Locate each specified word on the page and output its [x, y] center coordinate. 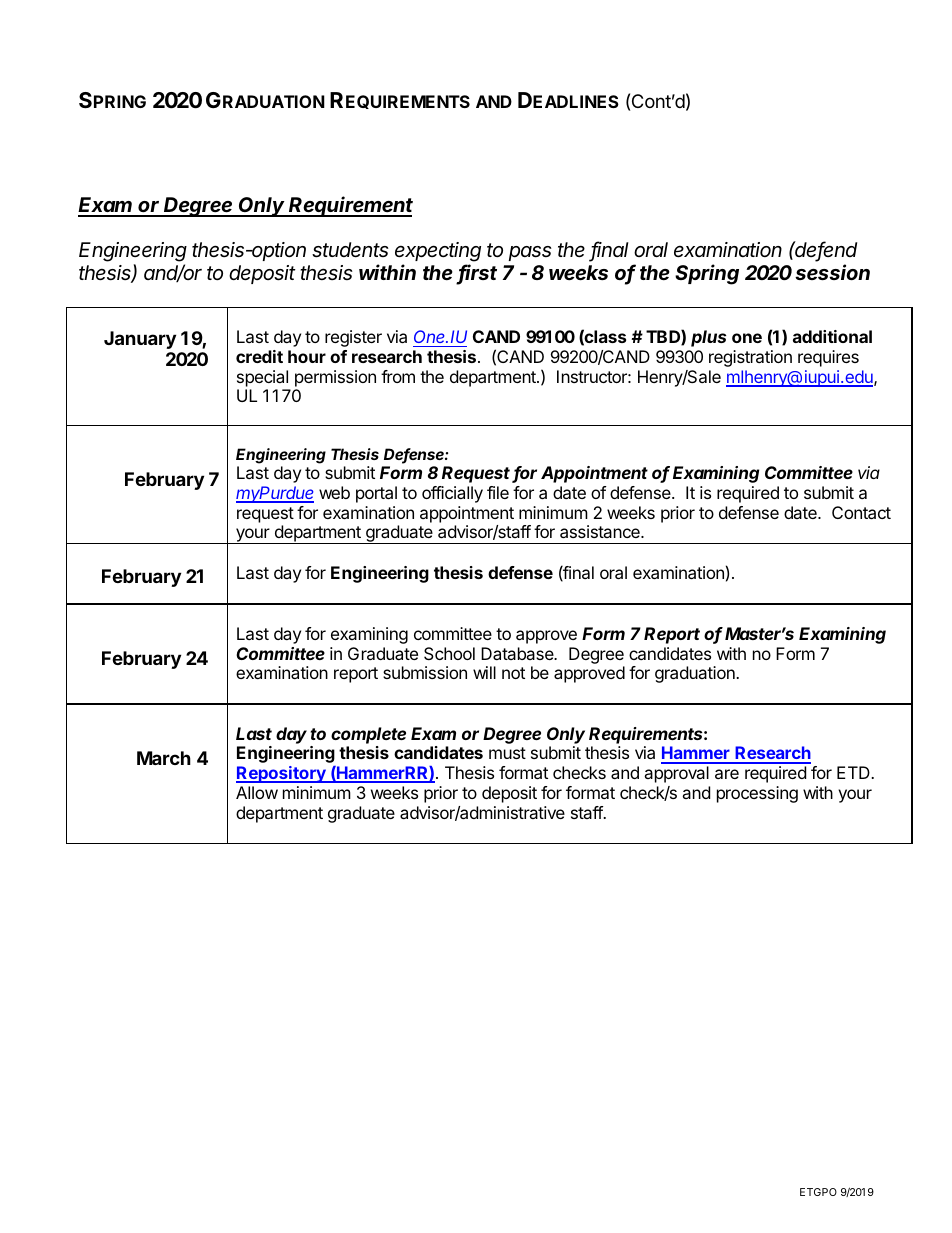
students [350, 250]
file [498, 492]
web [334, 492]
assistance [601, 531]
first [477, 274]
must [507, 753]
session [832, 272]
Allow [257, 792]
